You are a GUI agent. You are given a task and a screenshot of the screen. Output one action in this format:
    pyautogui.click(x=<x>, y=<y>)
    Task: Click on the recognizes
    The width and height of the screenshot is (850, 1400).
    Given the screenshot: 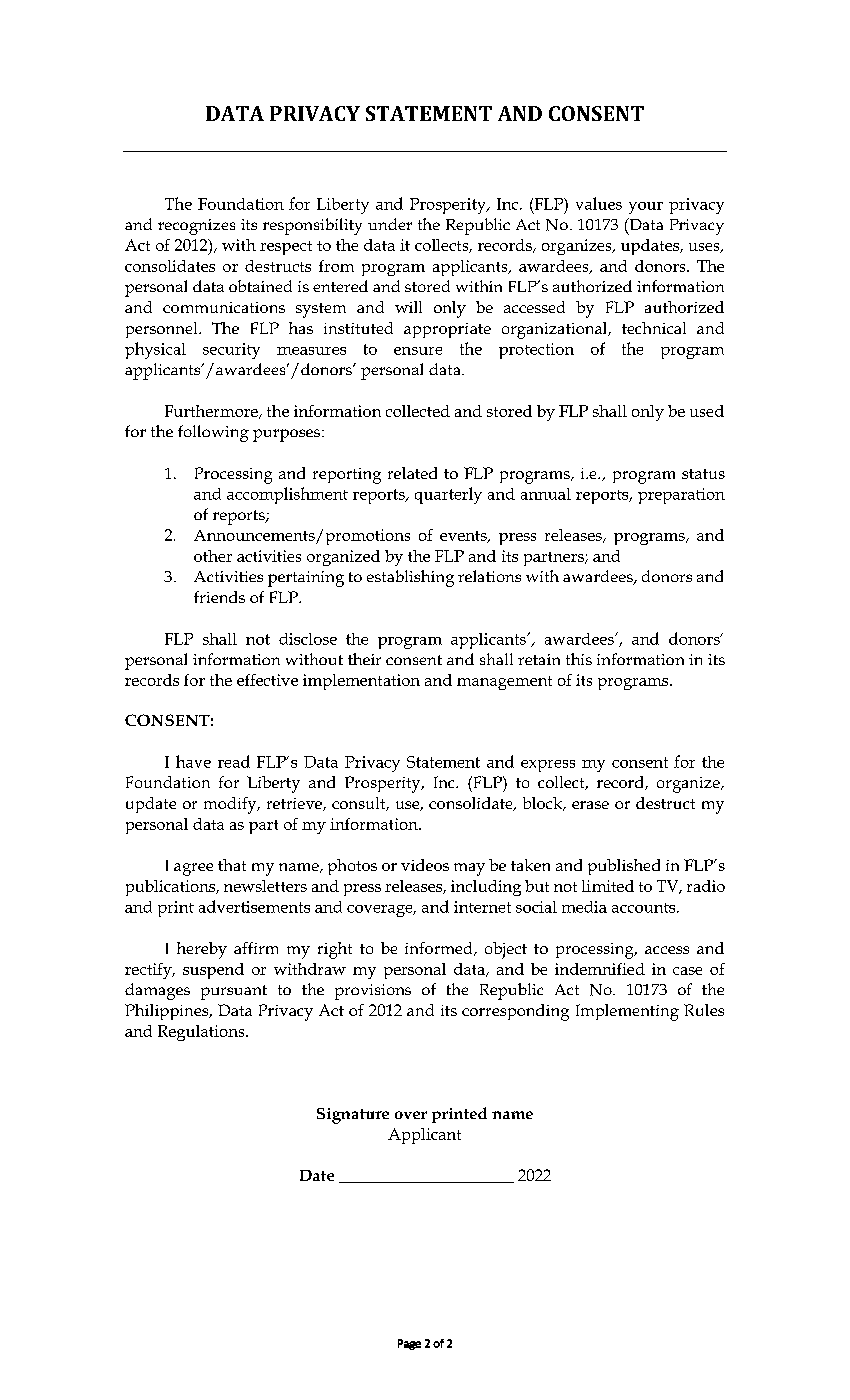 What is the action you would take?
    pyautogui.click(x=196, y=227)
